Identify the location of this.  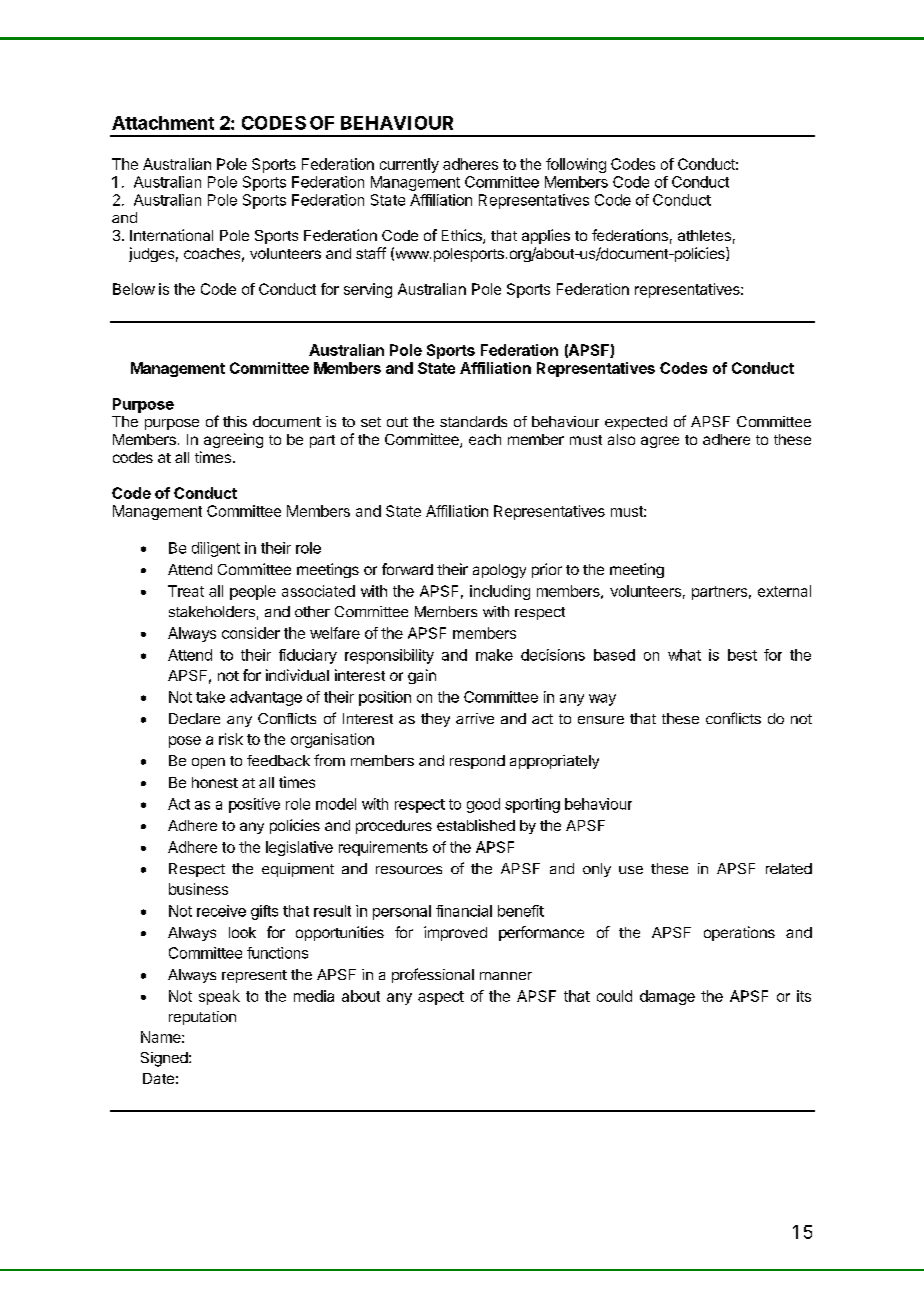
(235, 421).
